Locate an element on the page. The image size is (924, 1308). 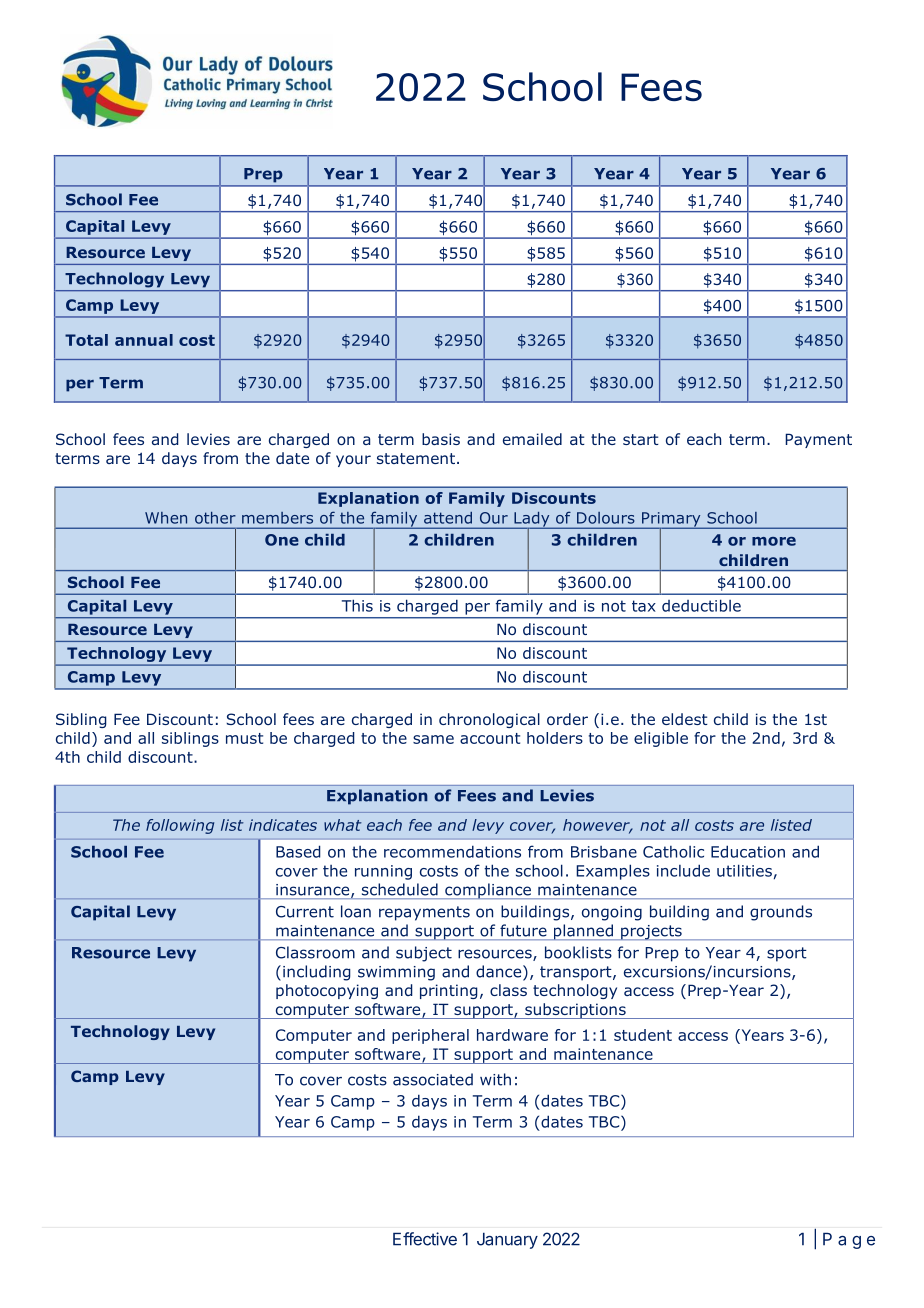
following is located at coordinates (180, 826).
